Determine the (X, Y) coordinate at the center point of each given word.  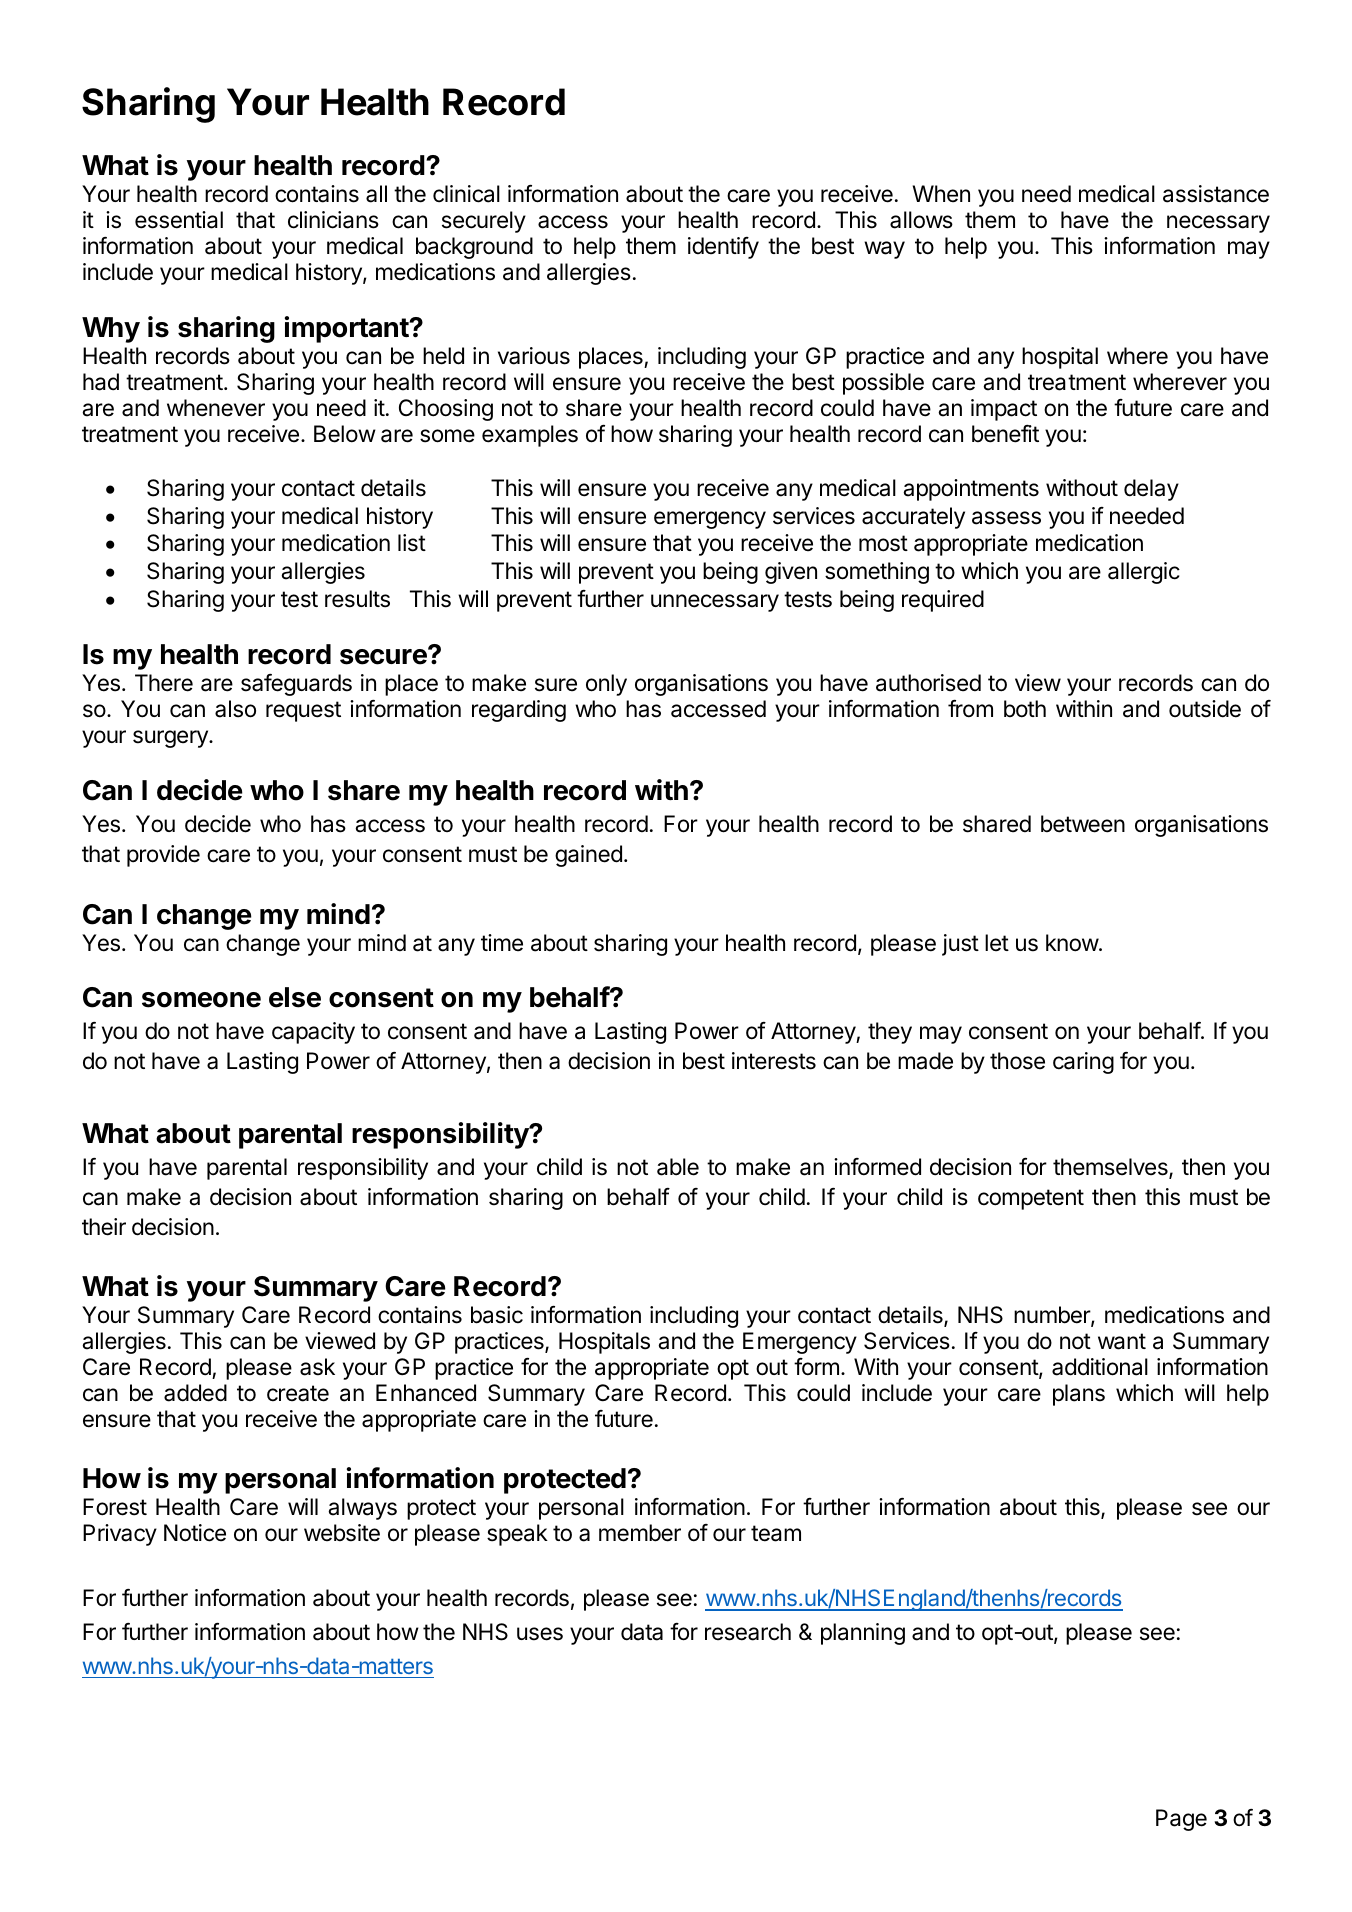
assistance (1216, 194)
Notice (195, 1533)
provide (163, 856)
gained (588, 856)
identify (723, 248)
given (791, 573)
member (640, 1533)
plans (1079, 1395)
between (1083, 824)
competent (1031, 1199)
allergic (1144, 573)
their (104, 1227)
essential (179, 220)
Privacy (120, 1535)
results (357, 599)
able (678, 1167)
